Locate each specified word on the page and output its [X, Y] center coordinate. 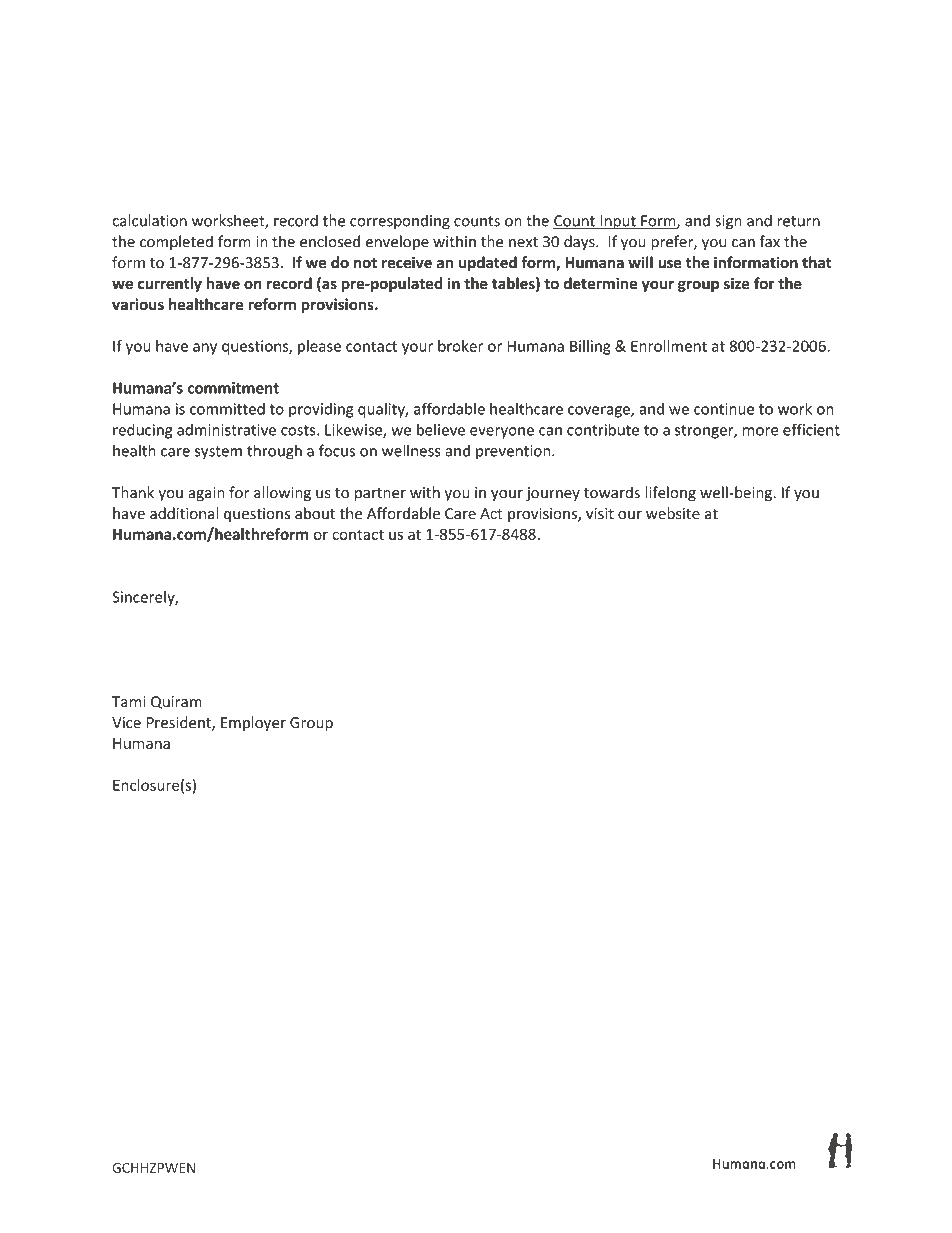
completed [176, 243]
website [673, 513]
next [523, 242]
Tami [128, 702]
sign [728, 222]
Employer [253, 723]
